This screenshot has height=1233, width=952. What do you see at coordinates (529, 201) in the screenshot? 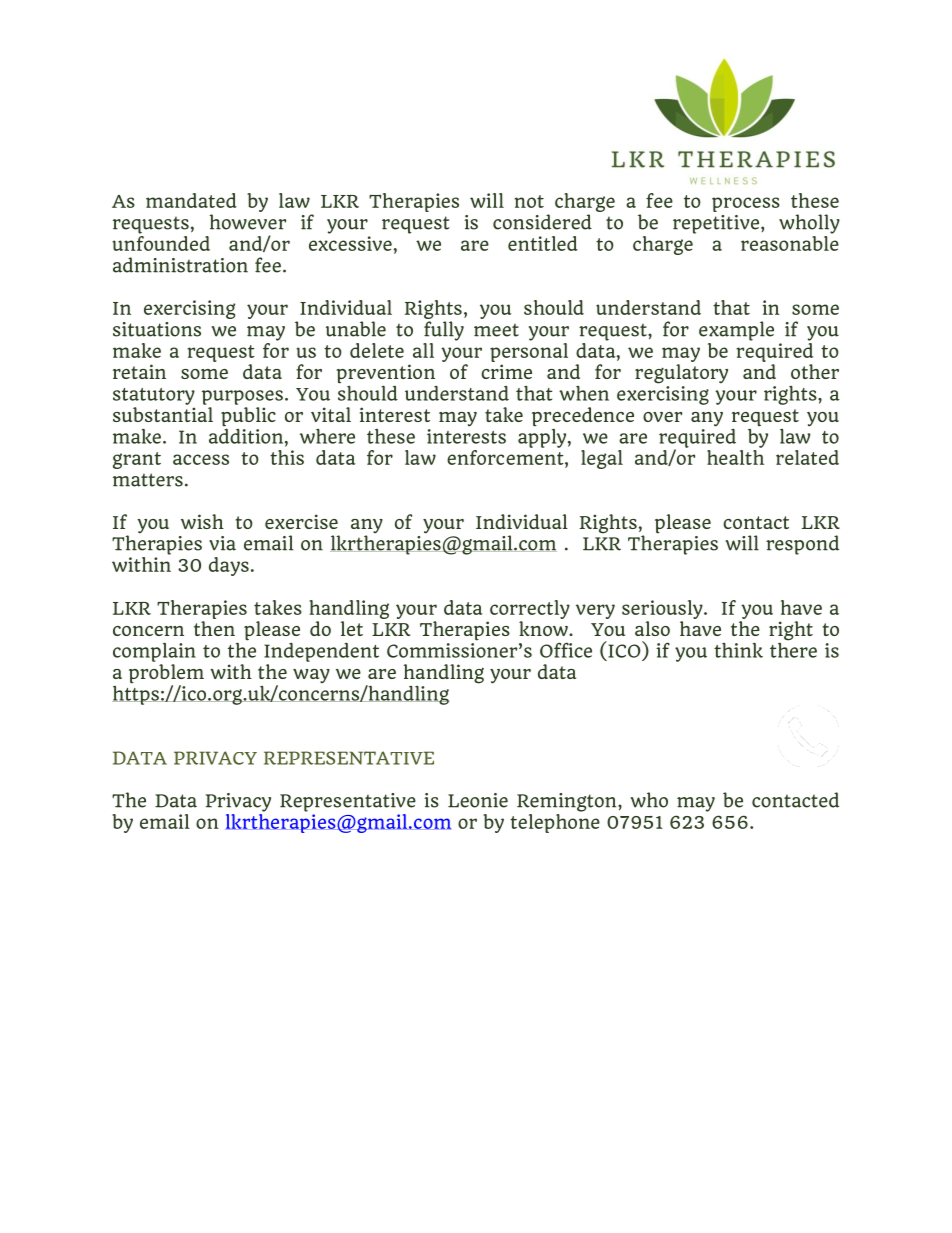
I see `not` at bounding box center [529, 201].
